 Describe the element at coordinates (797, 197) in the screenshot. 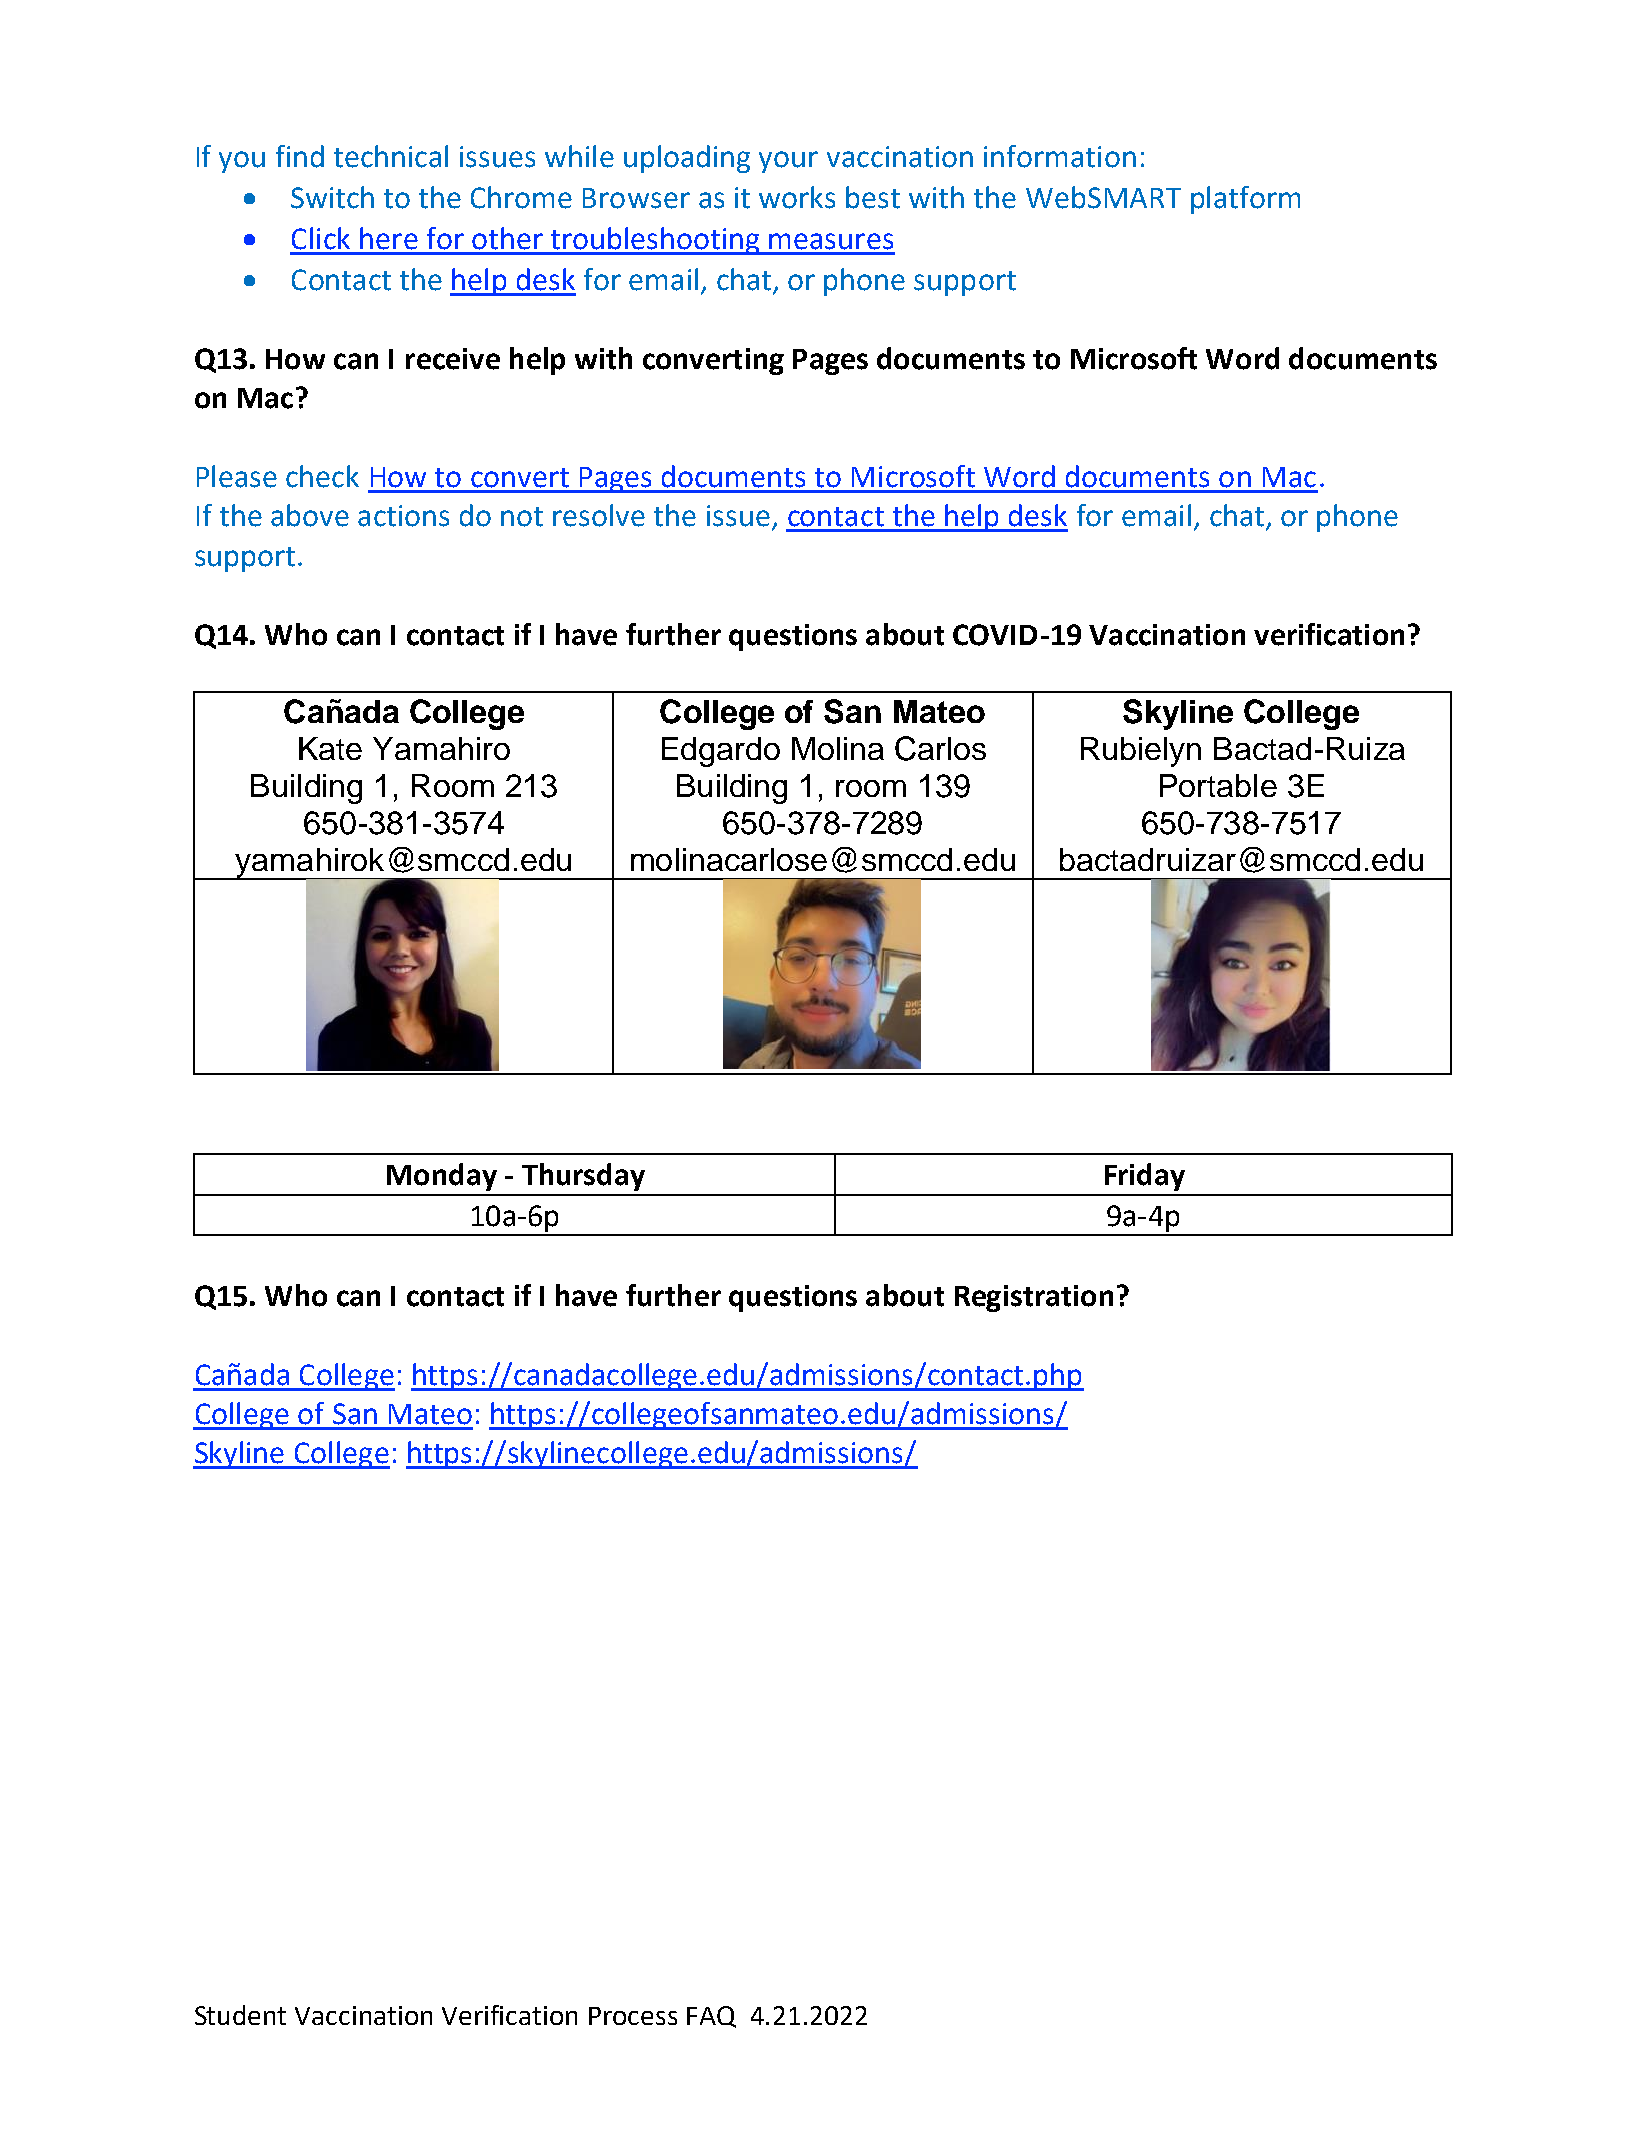

I see `works` at that location.
